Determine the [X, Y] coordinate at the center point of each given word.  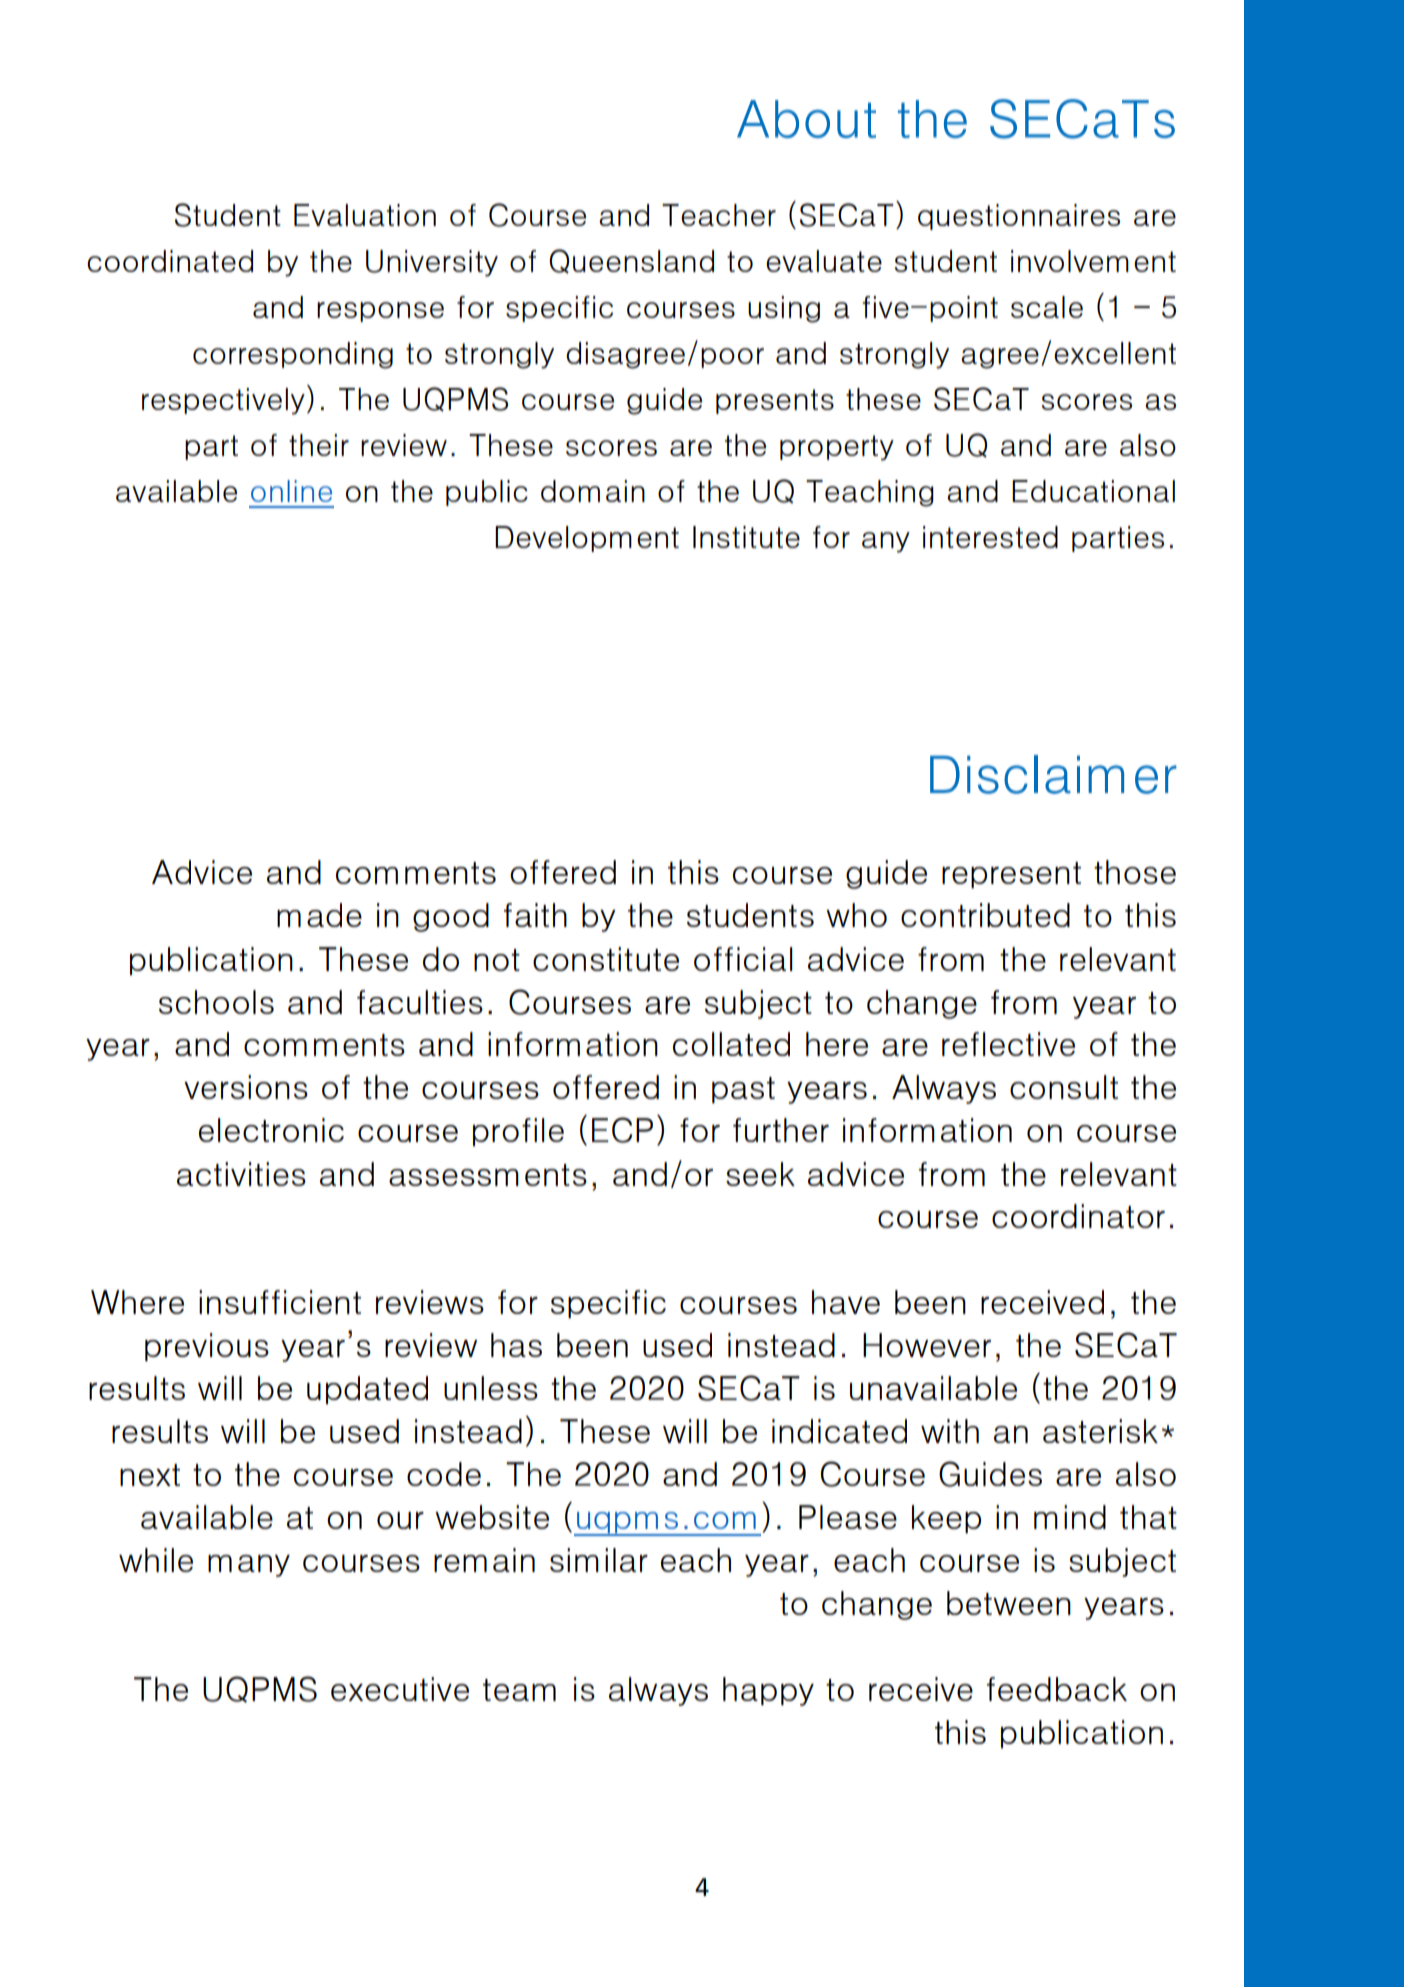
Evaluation [365, 215]
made [319, 915]
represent [1011, 875]
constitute [606, 959]
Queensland [631, 261]
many [249, 1566]
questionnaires [1019, 217]
